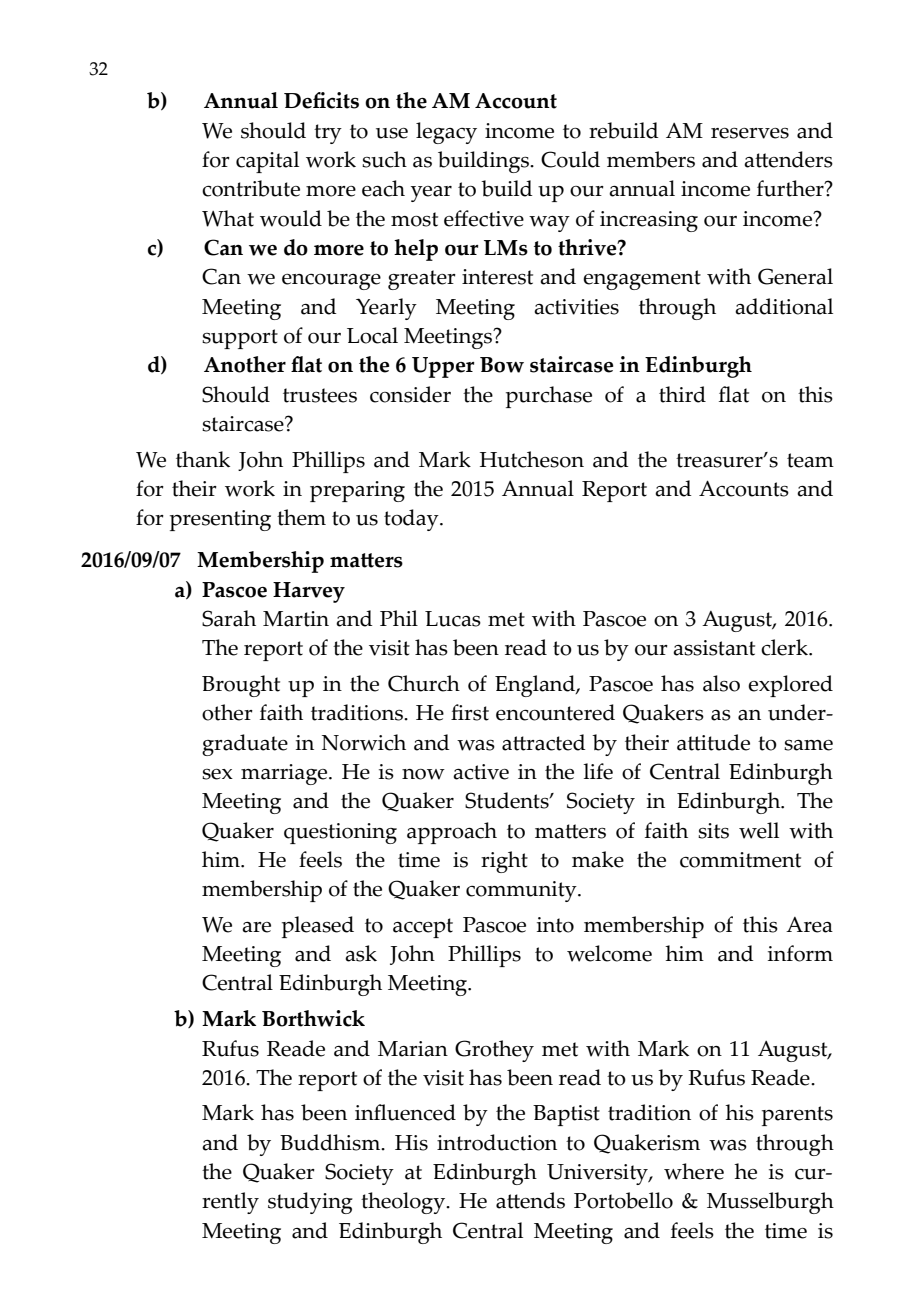  What do you see at coordinates (750, 133) in the document?
I see `reserves` at bounding box center [750, 133].
